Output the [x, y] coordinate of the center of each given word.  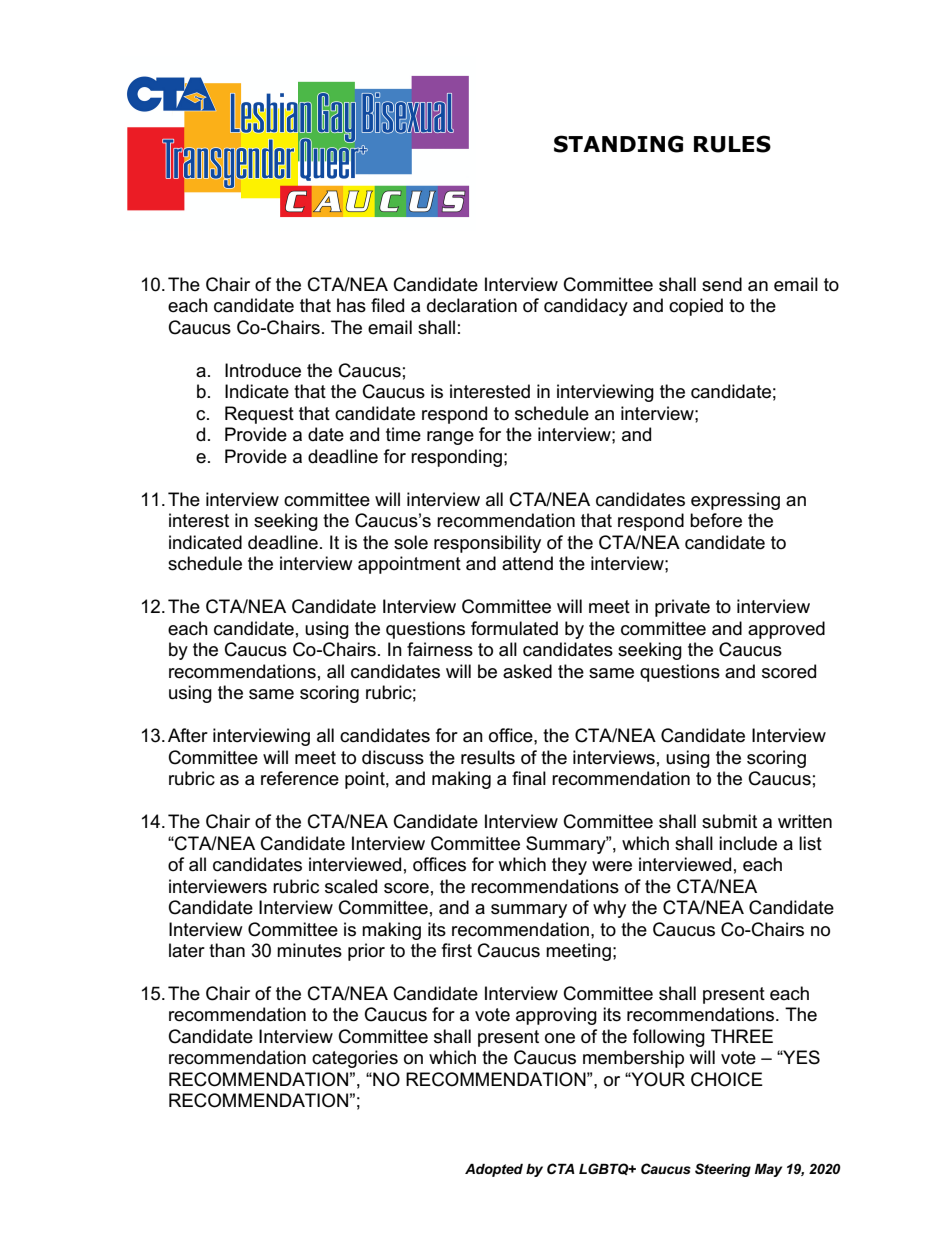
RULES [732, 144]
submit [729, 821]
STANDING [618, 144]
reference [300, 778]
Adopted [494, 1170]
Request [259, 415]
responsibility [487, 544]
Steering [723, 1170]
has [351, 305]
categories [355, 1059]
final [529, 778]
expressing [735, 501]
